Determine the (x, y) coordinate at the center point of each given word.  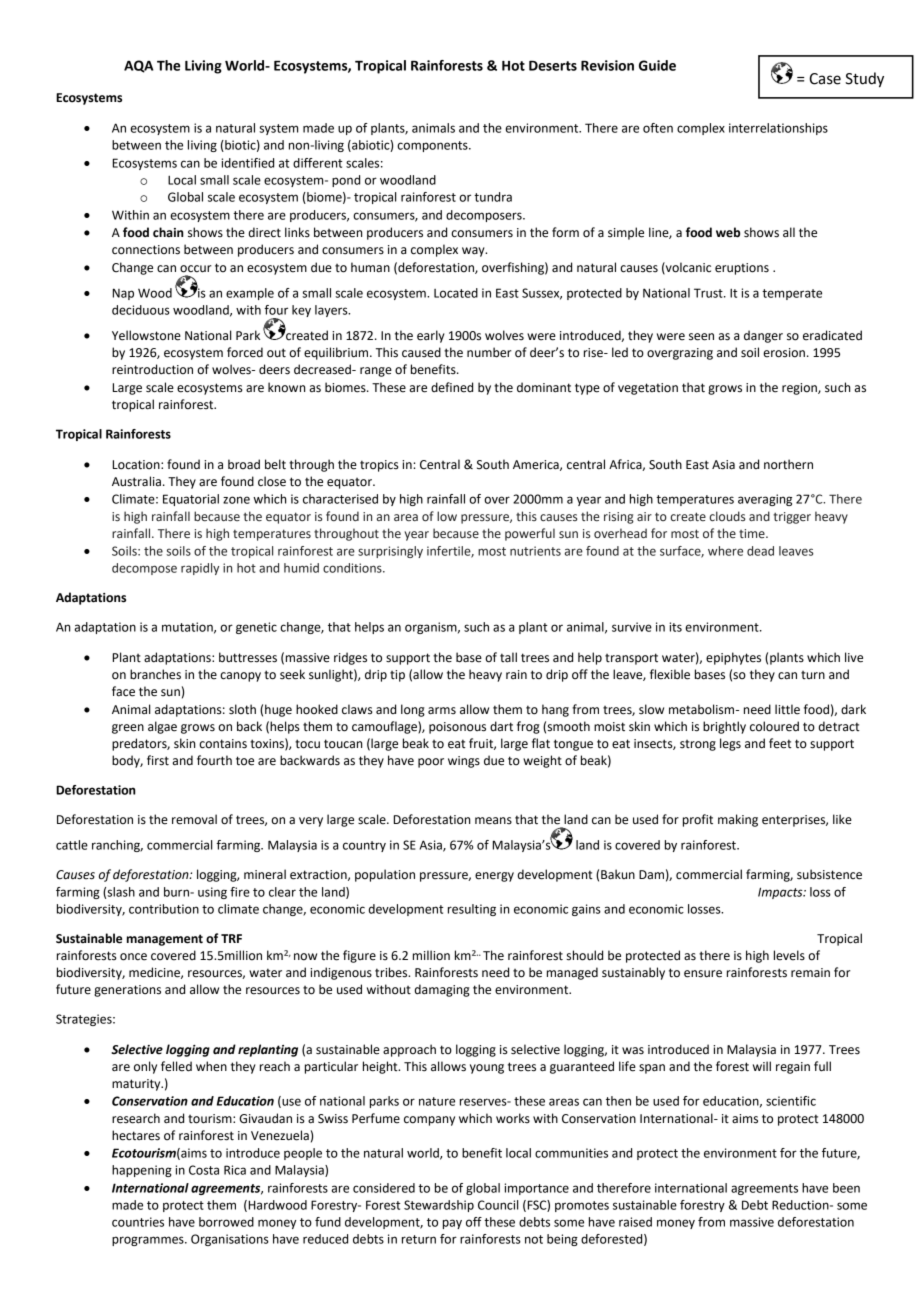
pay (452, 1224)
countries (138, 1222)
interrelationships (778, 129)
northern (788, 464)
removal (194, 819)
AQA (138, 66)
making (738, 820)
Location (137, 465)
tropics (379, 466)
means (493, 821)
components (433, 146)
